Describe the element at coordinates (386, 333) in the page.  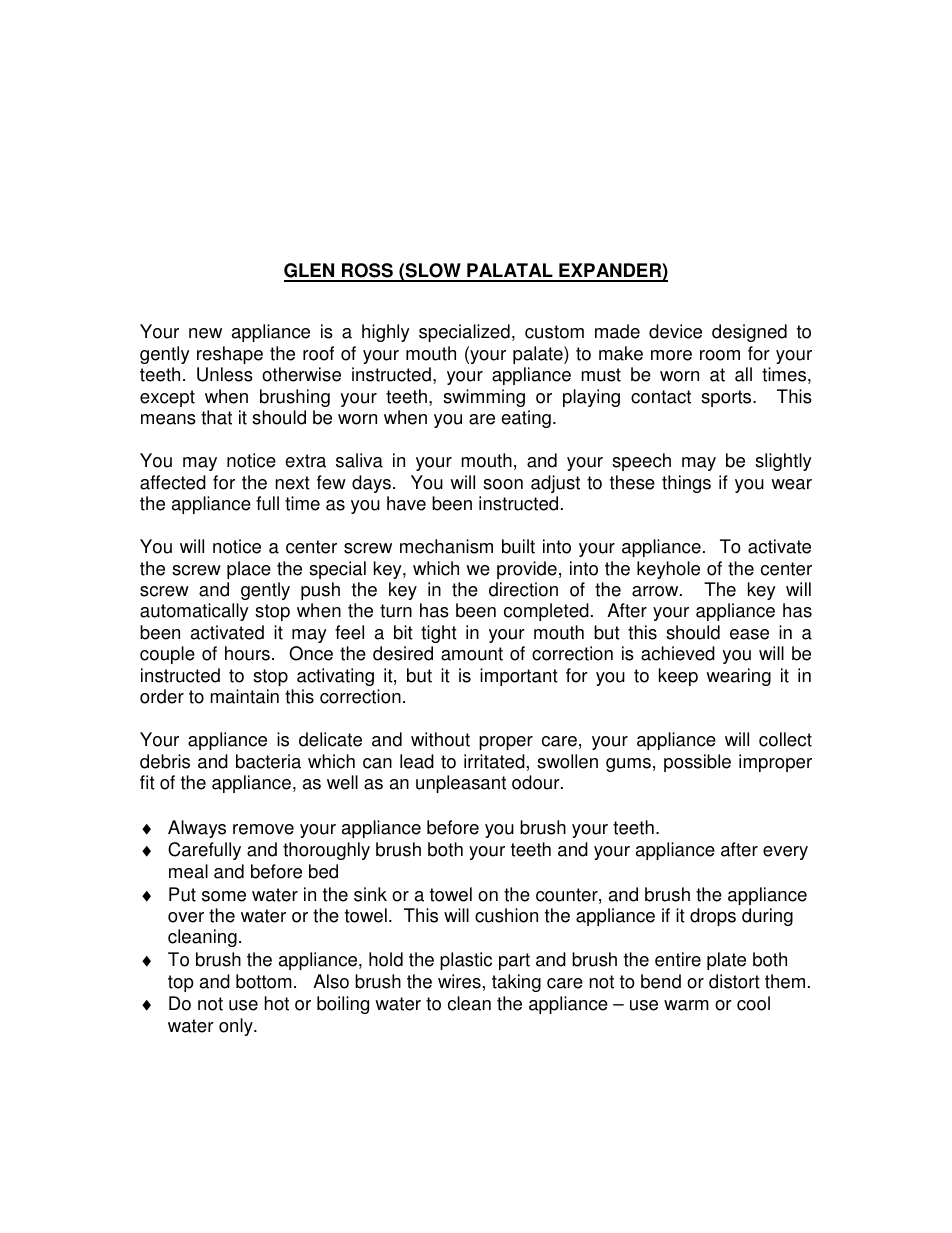
I see `highly` at that location.
